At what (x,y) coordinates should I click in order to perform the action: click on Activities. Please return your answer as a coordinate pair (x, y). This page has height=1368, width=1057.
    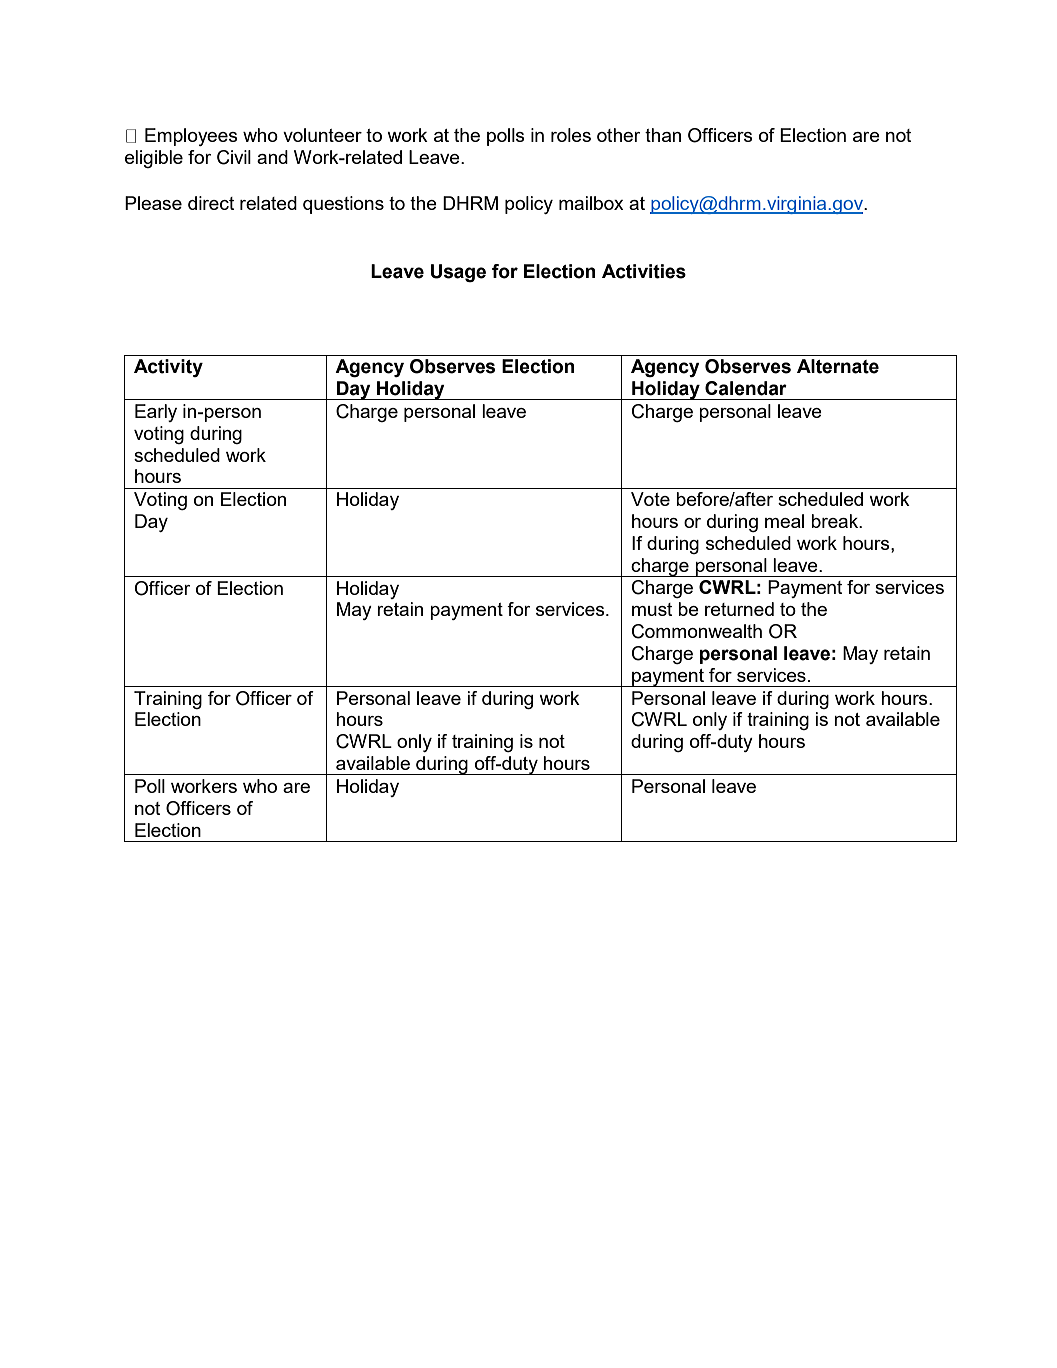
    Looking at the image, I should click on (644, 271).
